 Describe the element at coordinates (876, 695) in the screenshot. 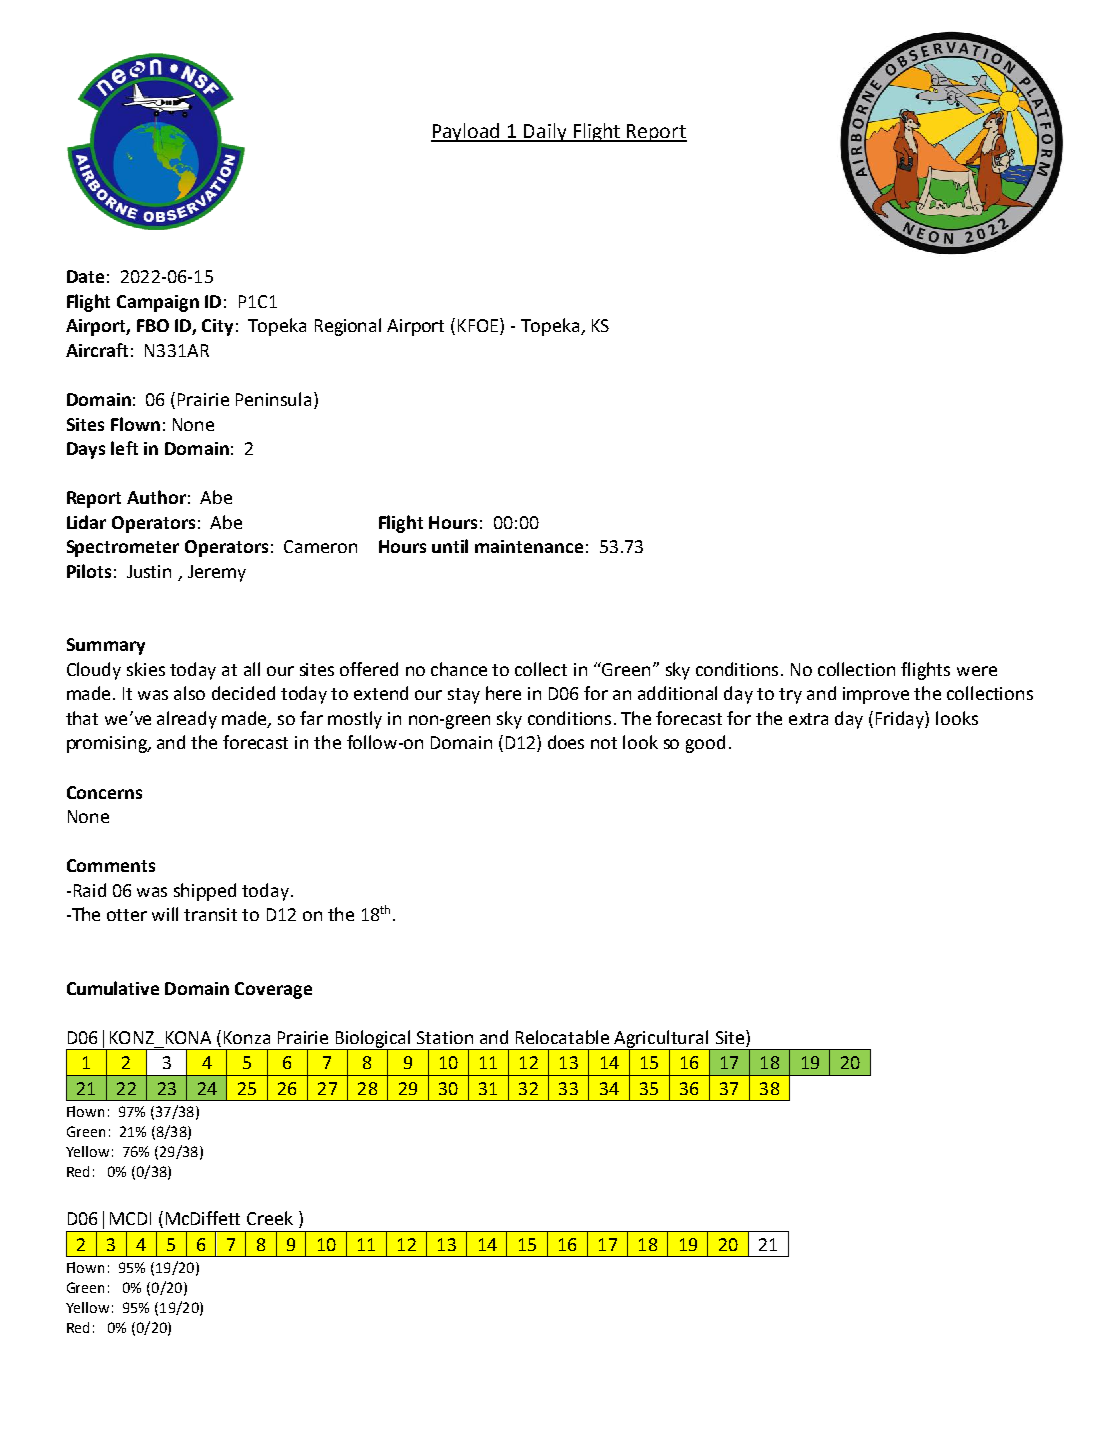

I see `improve` at that location.
